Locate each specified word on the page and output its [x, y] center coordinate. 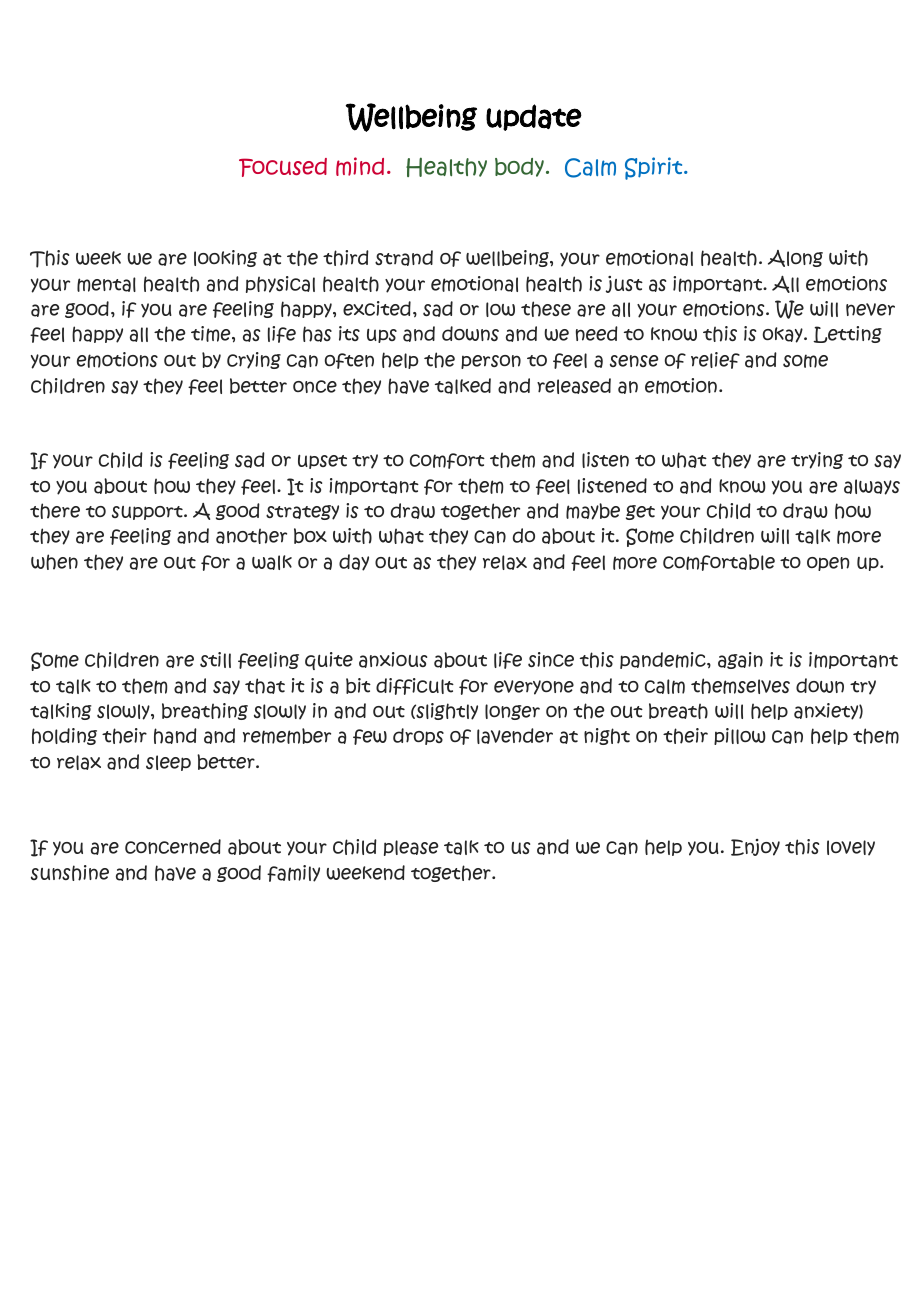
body [519, 167]
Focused [283, 167]
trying [817, 460]
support [148, 513]
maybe [593, 511]
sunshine [70, 873]
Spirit [655, 168]
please [411, 848]
